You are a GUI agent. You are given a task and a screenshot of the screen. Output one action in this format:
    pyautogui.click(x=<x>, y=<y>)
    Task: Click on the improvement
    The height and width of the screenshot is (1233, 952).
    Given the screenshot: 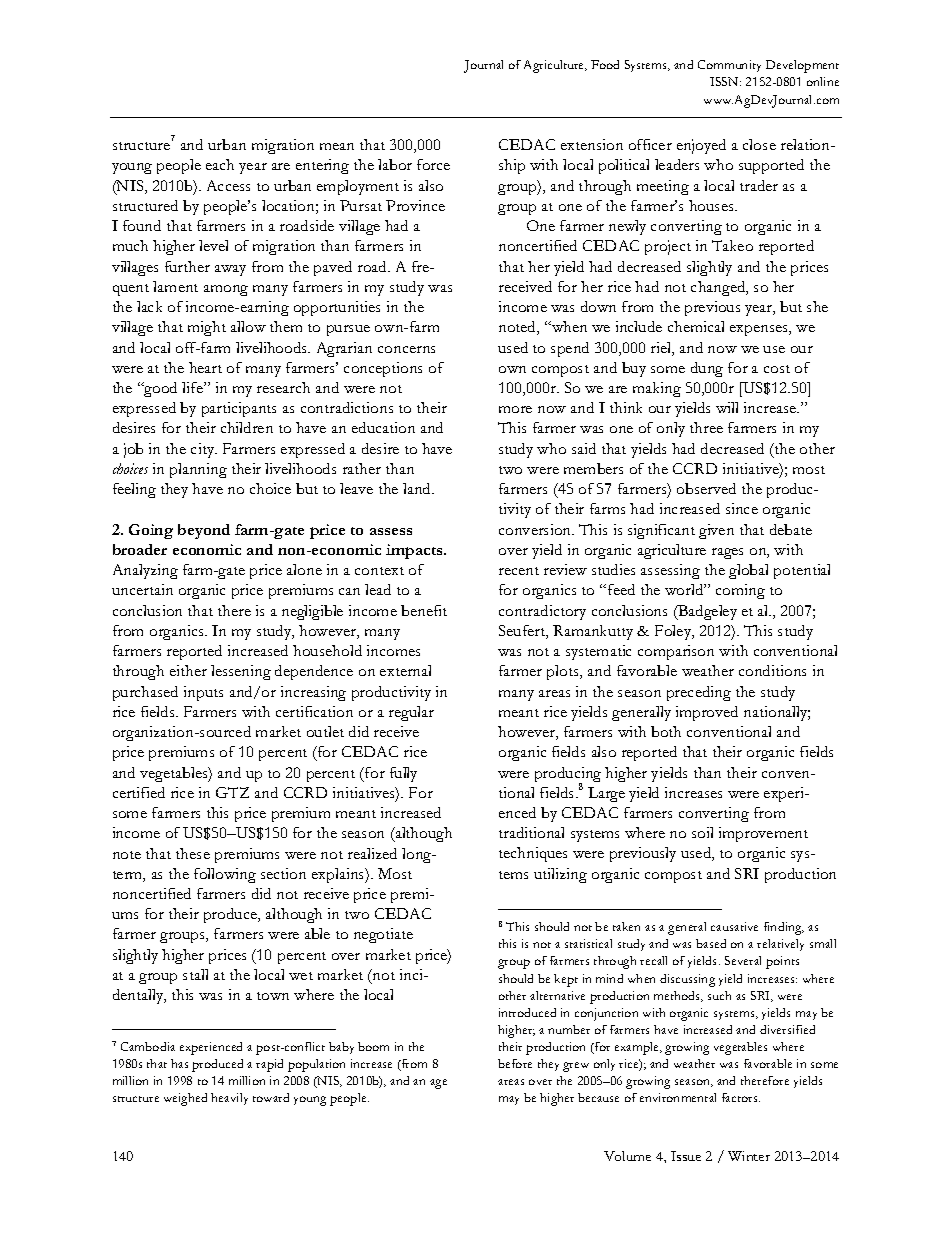 What is the action you would take?
    pyautogui.click(x=763, y=834)
